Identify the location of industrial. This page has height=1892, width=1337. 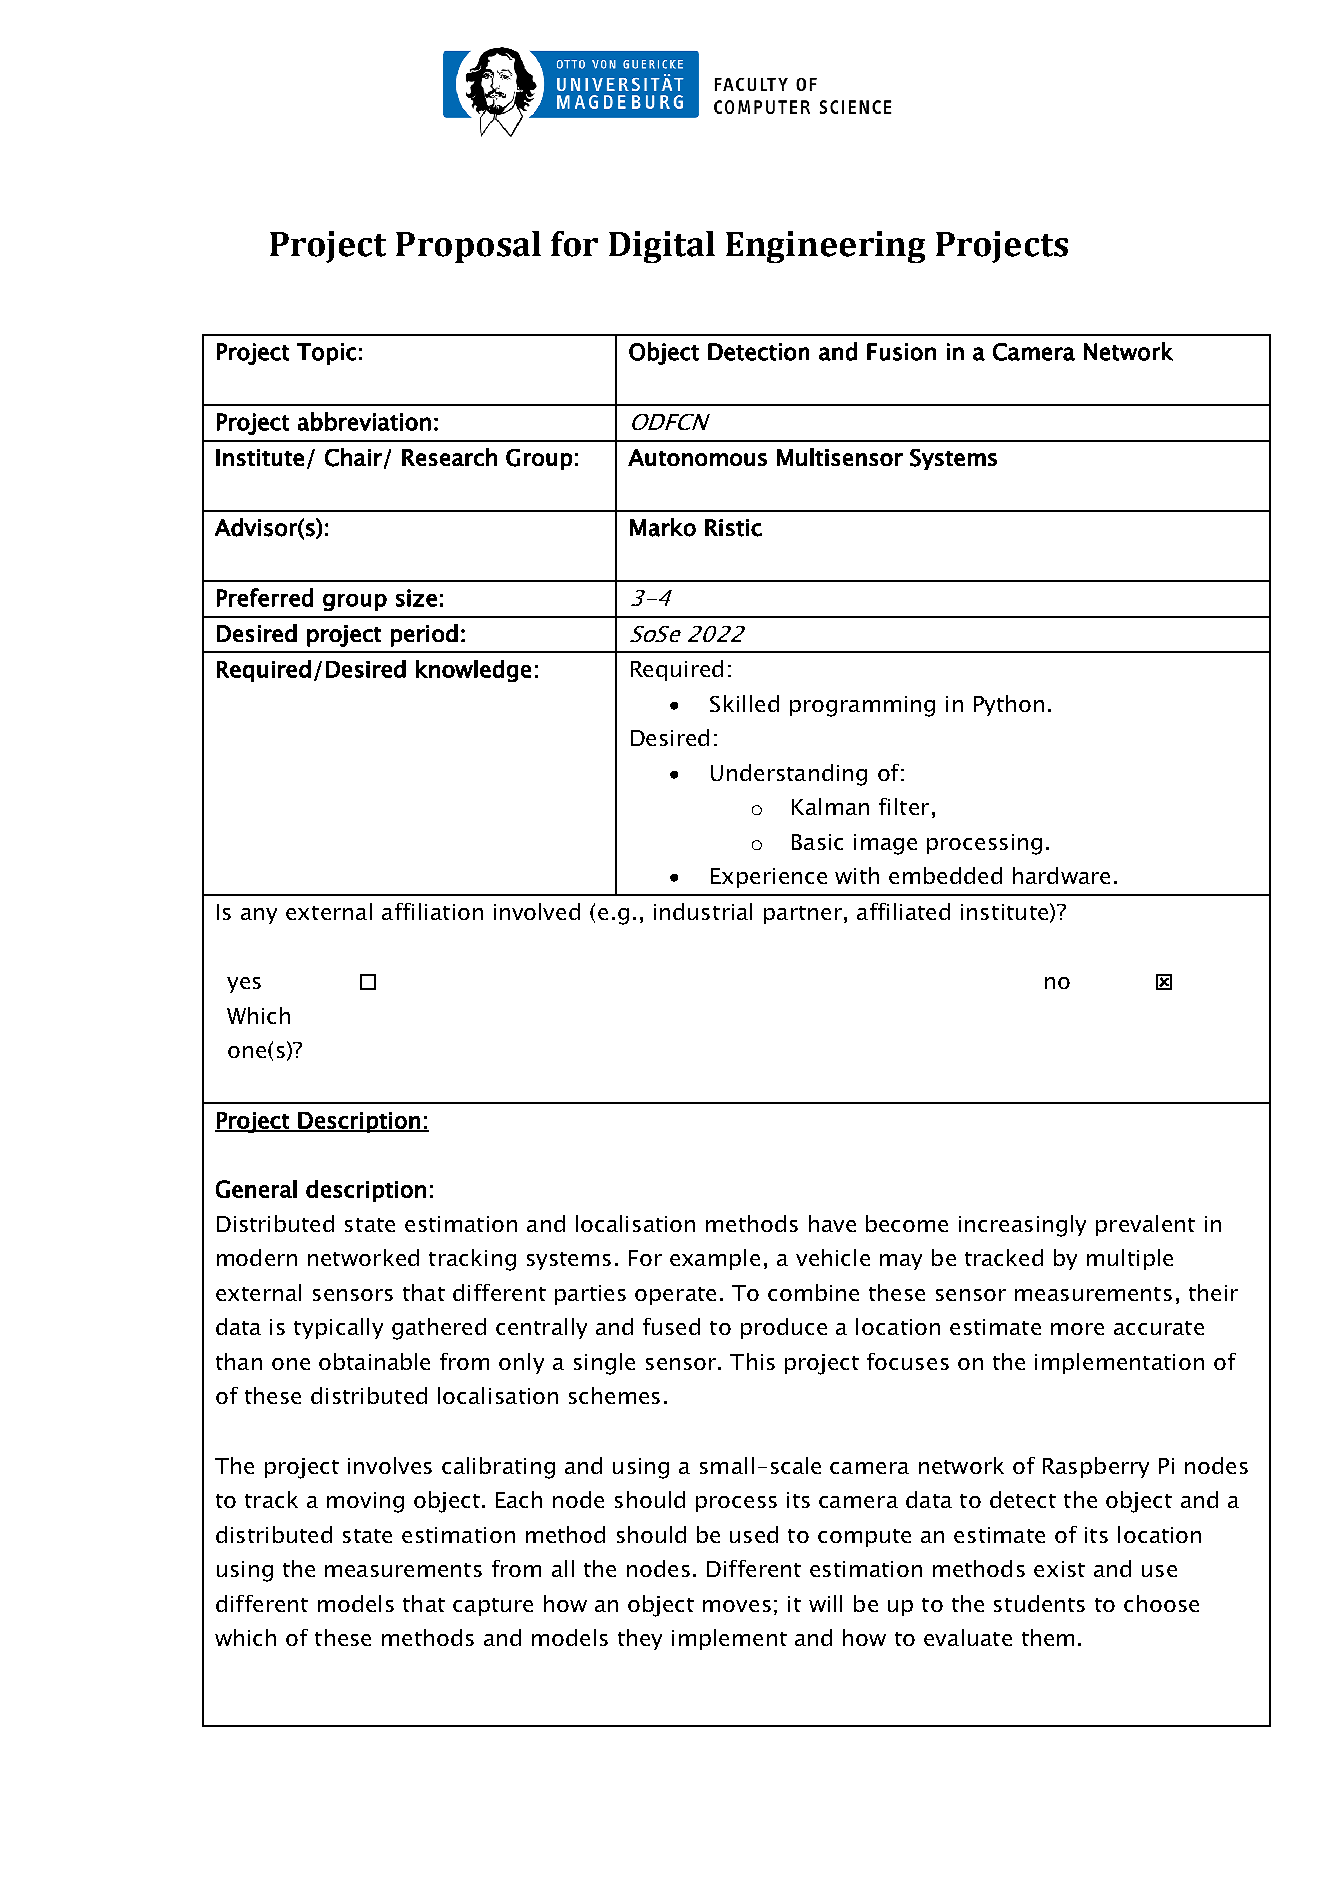
(703, 911).
